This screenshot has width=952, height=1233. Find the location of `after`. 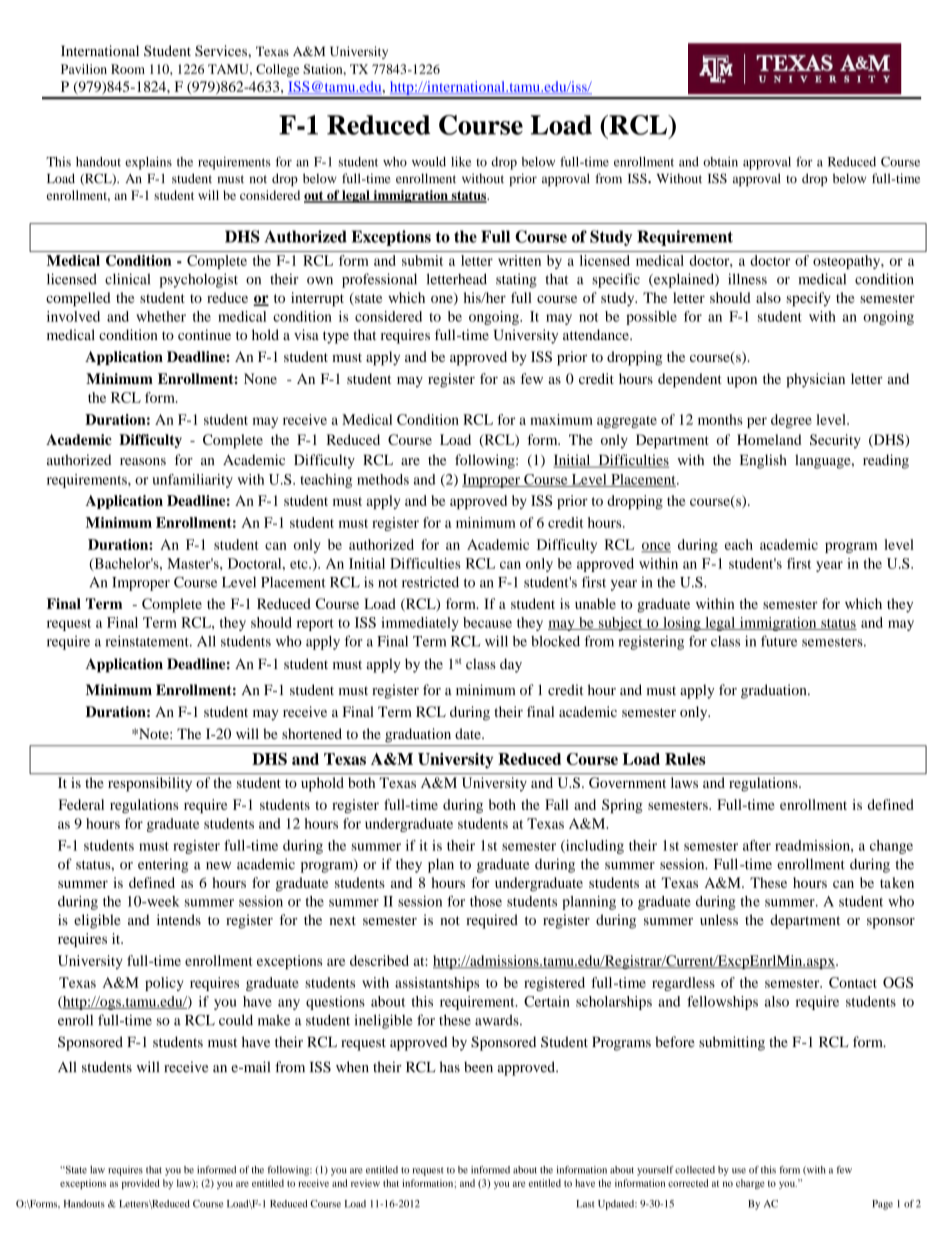

after is located at coordinates (757, 845).
